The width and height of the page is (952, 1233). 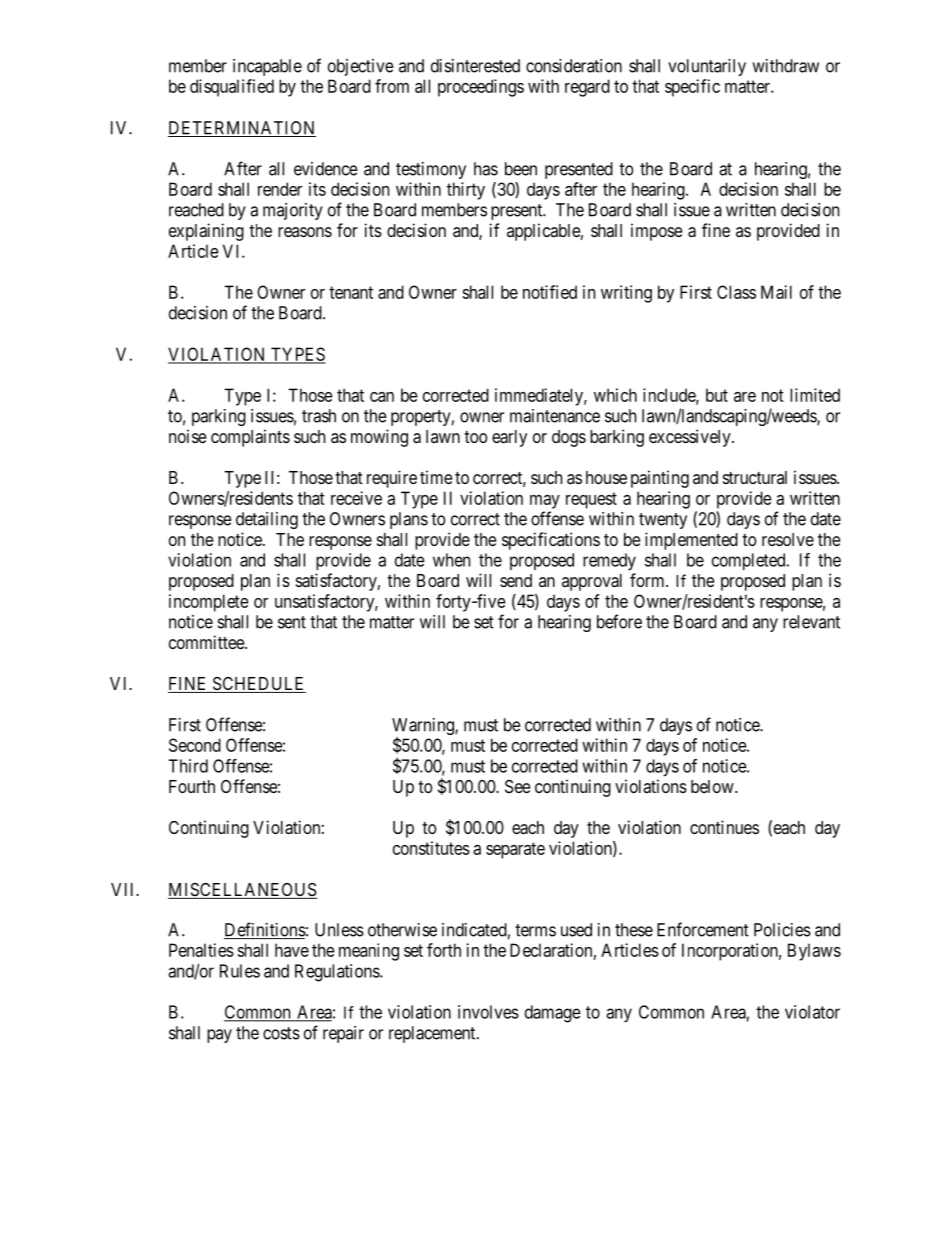 What do you see at coordinates (258, 685) in the page?
I see `SCHEDULE` at bounding box center [258, 685].
